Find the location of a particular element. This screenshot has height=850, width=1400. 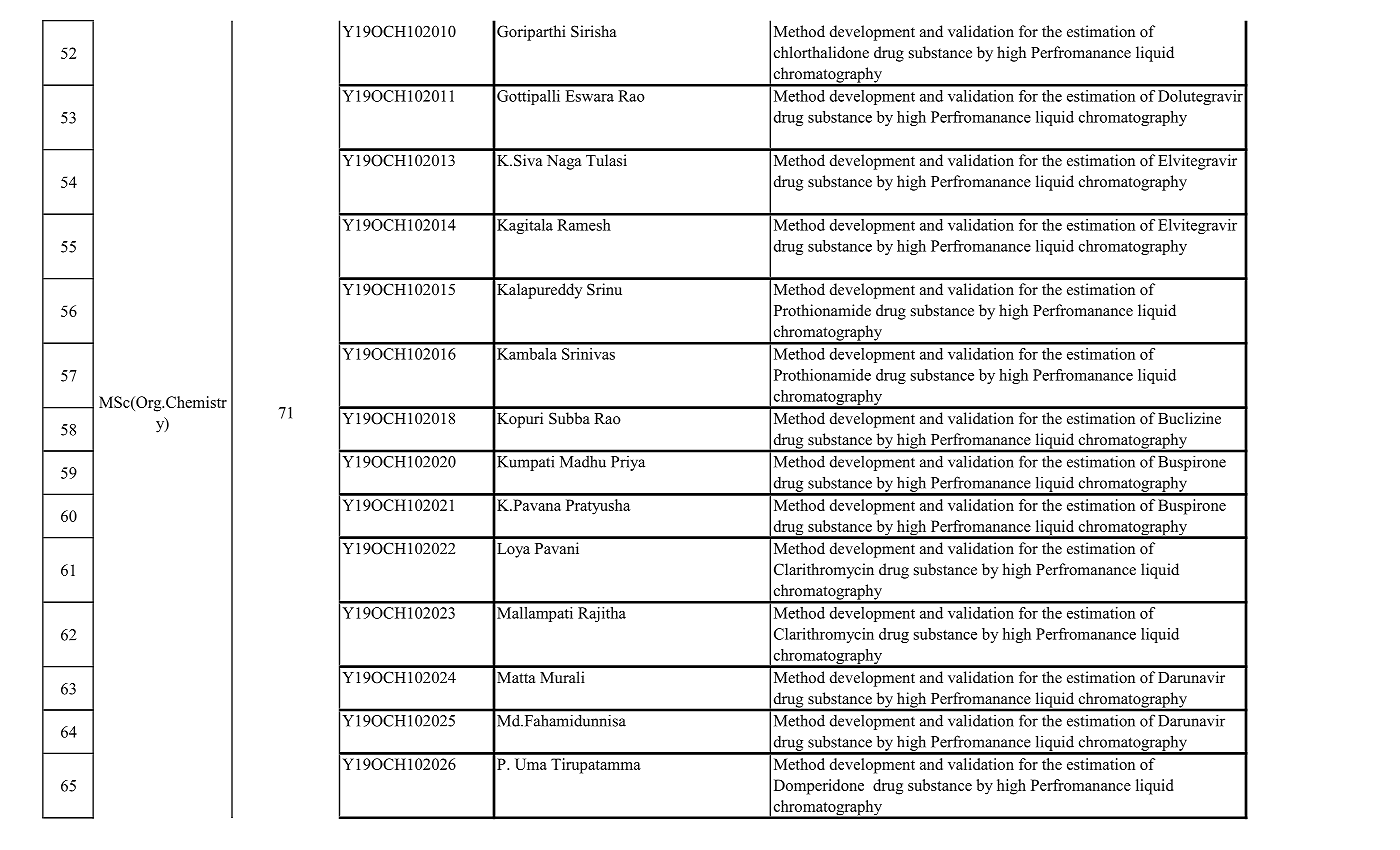

Madhu is located at coordinates (583, 462).
